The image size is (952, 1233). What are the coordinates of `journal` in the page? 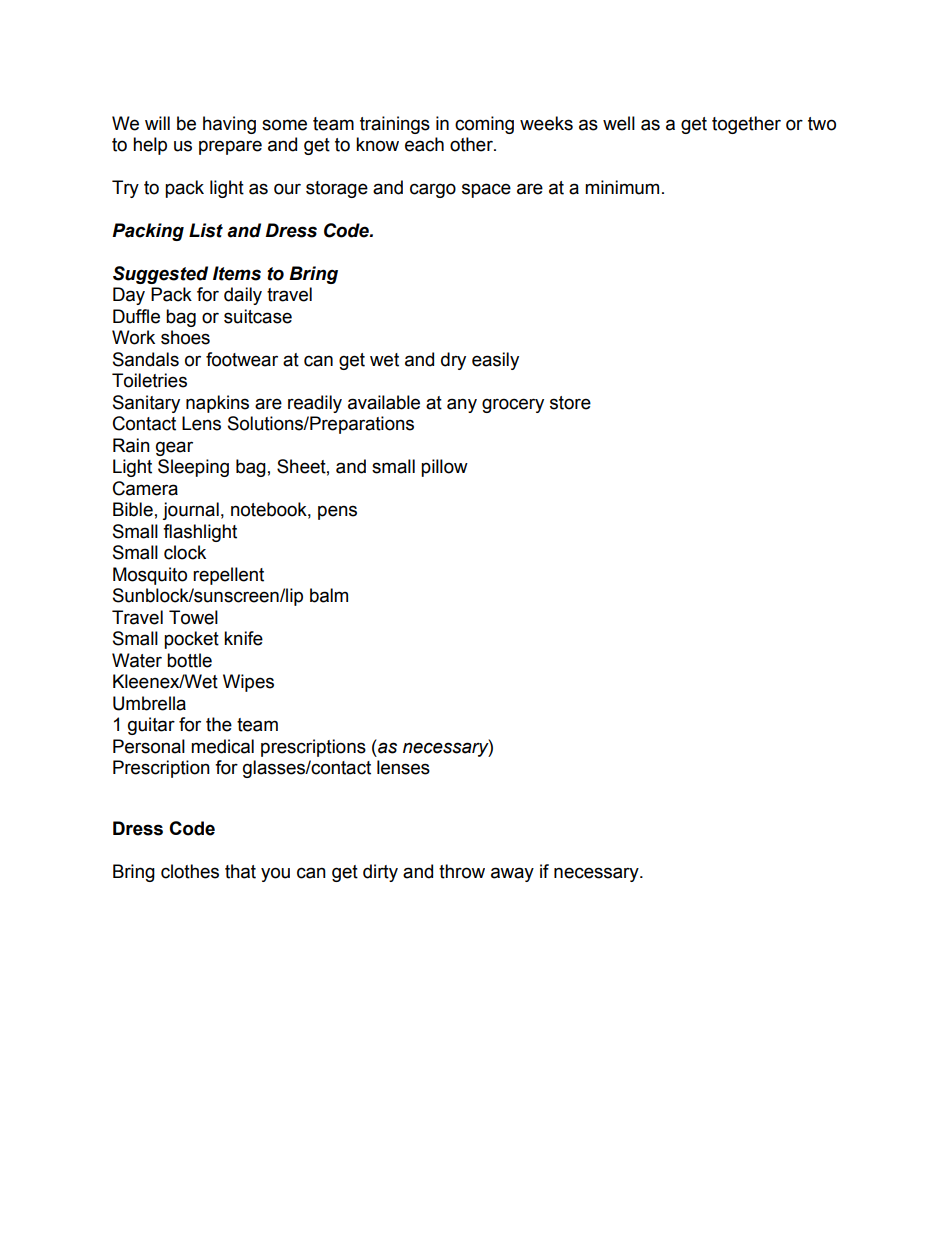 It's located at (190, 511).
